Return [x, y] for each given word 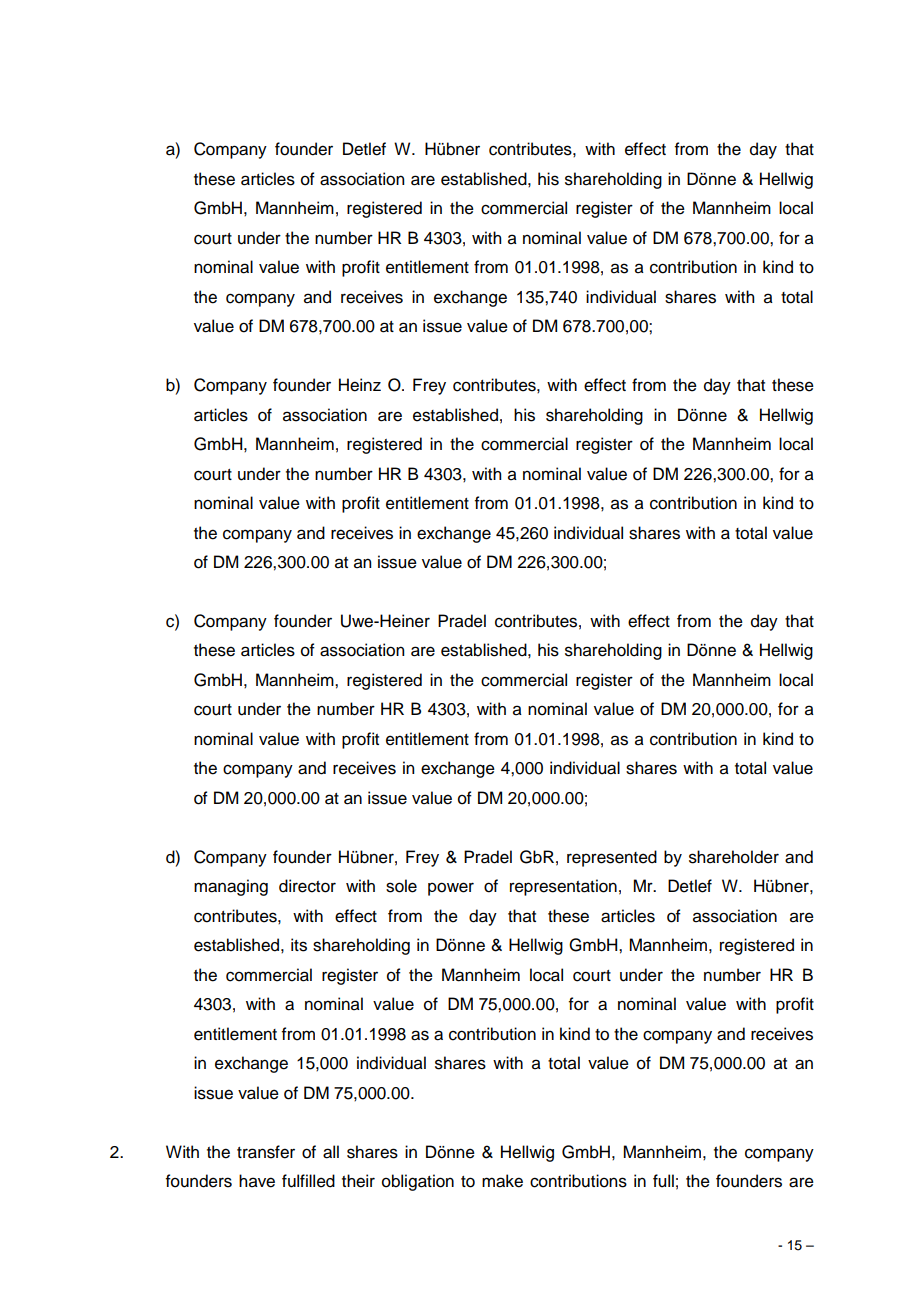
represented [612, 858]
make [502, 1181]
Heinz [360, 385]
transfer [266, 1152]
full [663, 1181]
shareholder [734, 857]
